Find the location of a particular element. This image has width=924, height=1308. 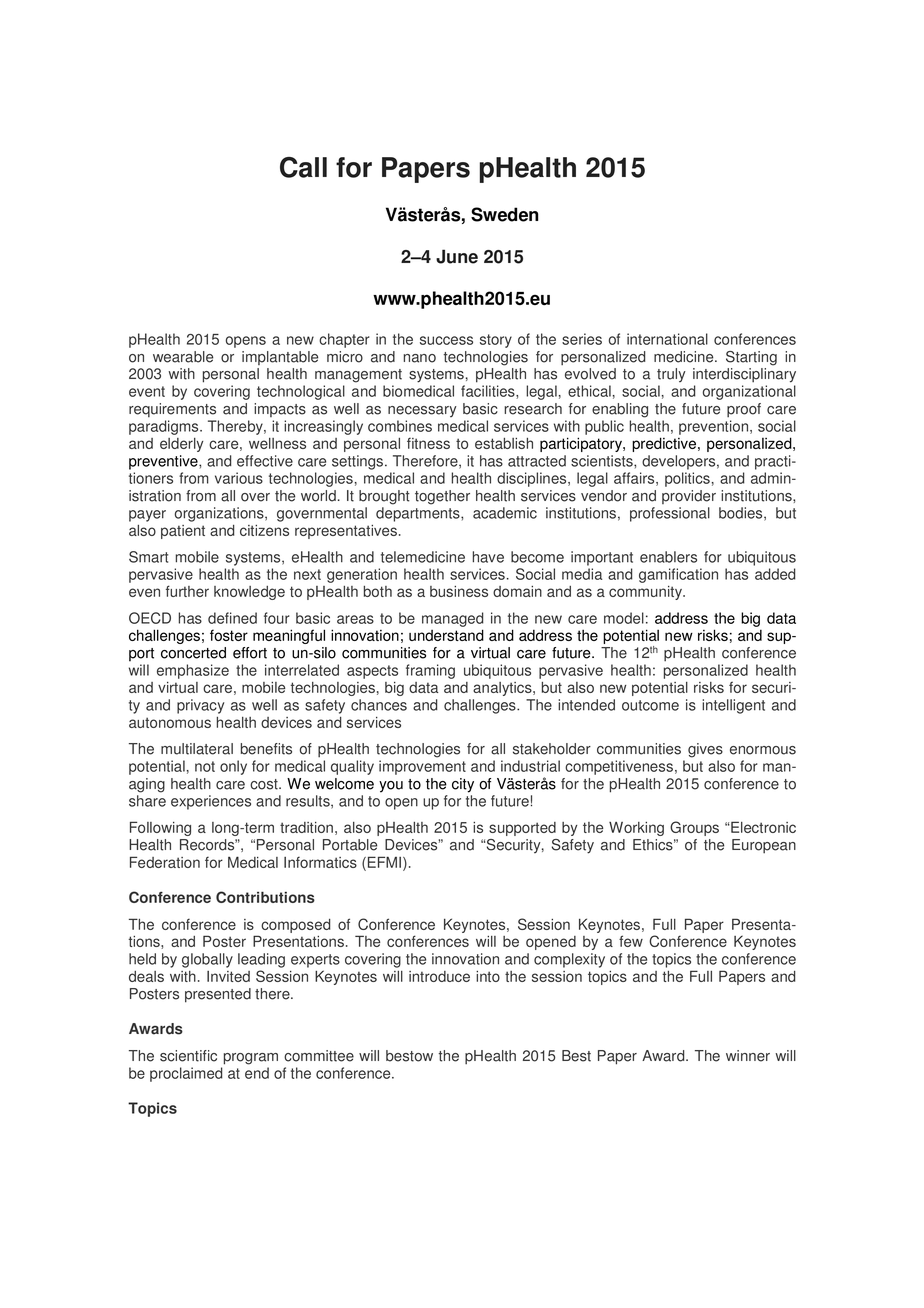

community is located at coordinates (647, 593).
